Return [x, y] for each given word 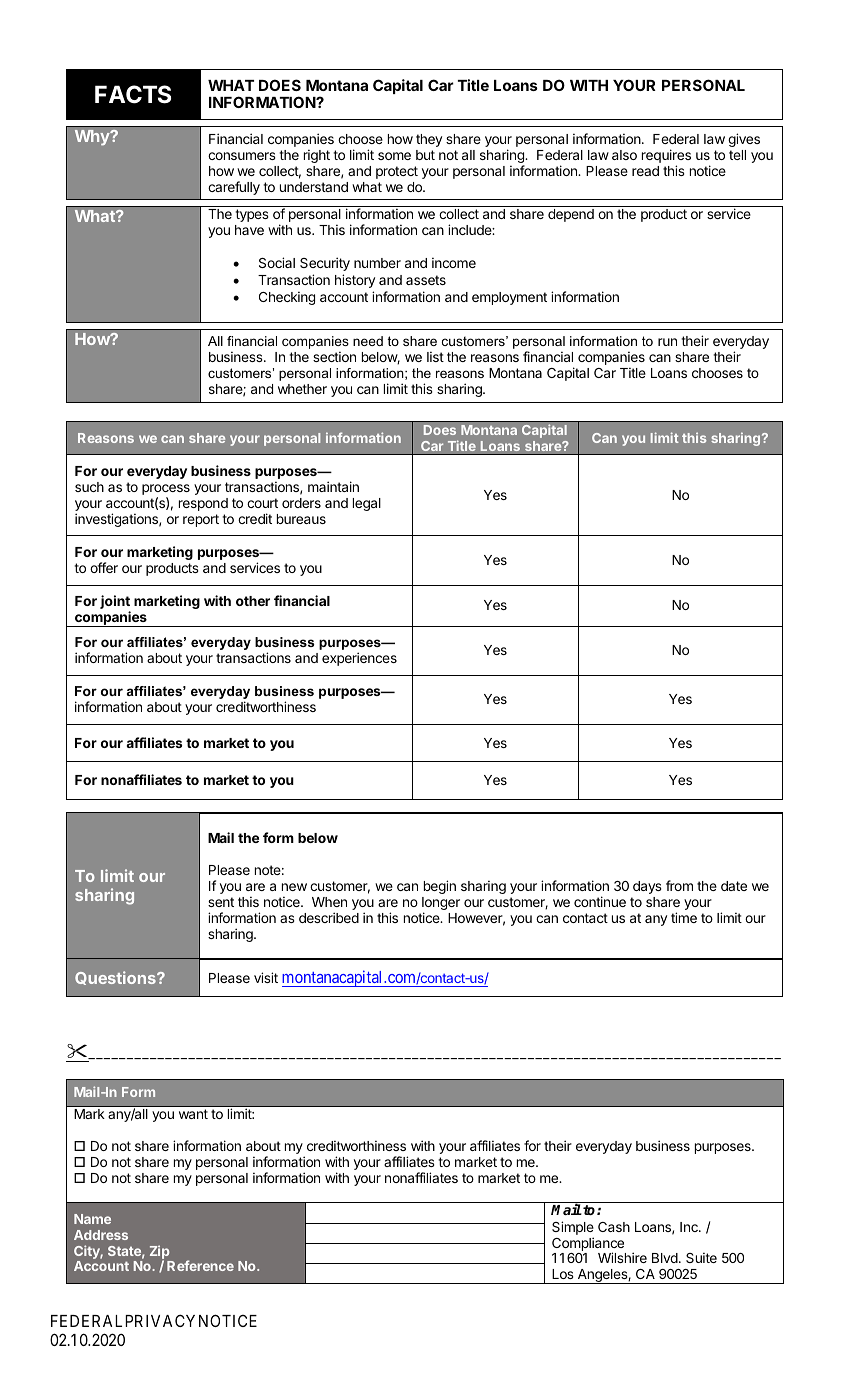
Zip [160, 1253]
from [679, 885]
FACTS [133, 94]
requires [666, 156]
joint [115, 603]
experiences [359, 659]
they [429, 140]
